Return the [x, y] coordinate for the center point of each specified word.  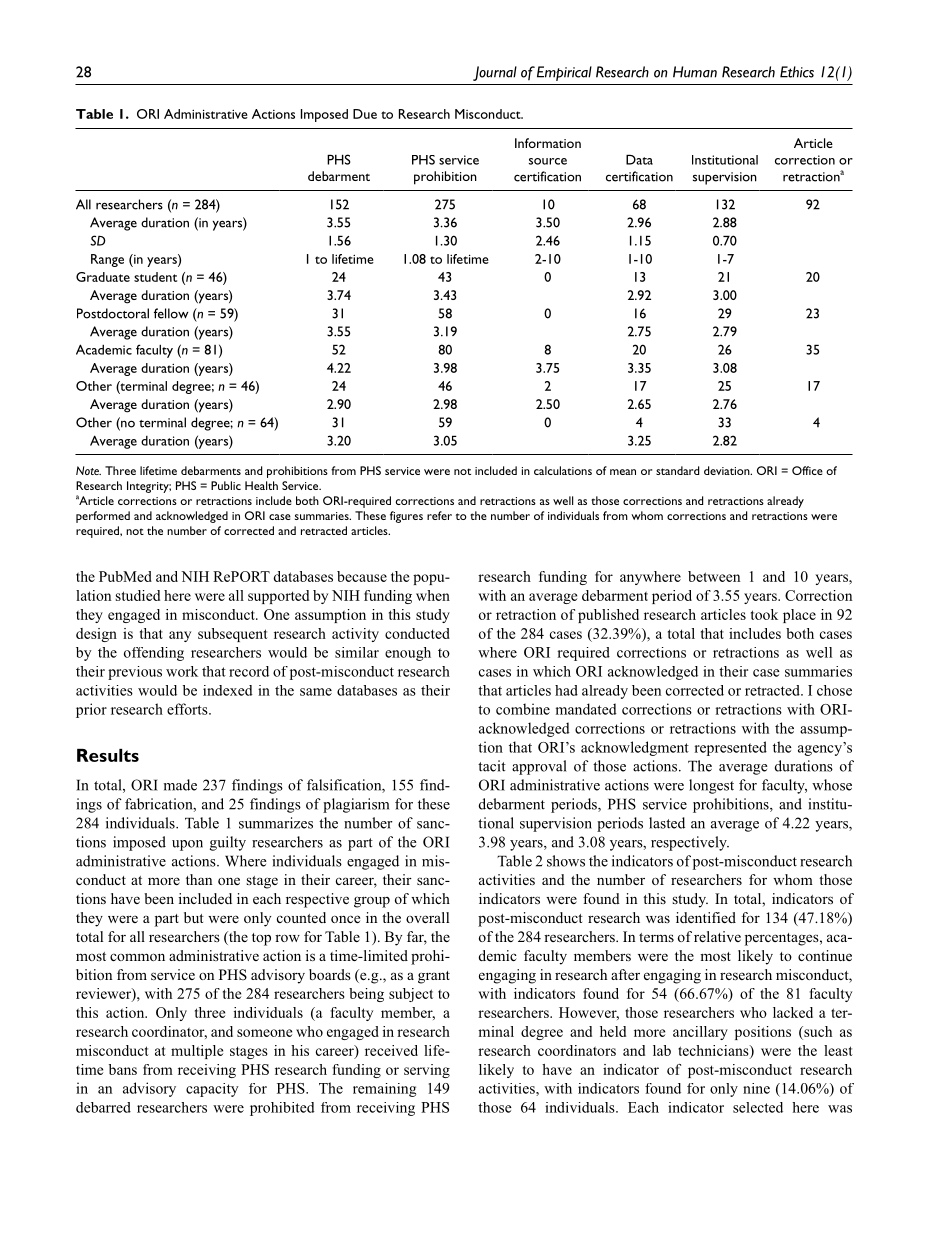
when [433, 595]
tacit [492, 766]
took [764, 614]
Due [365, 114]
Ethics [797, 72]
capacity [212, 1090]
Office [807, 470]
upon [187, 845]
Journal [495, 73]
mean [623, 472]
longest [711, 786]
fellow [171, 313]
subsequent [233, 635]
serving [427, 1071]
